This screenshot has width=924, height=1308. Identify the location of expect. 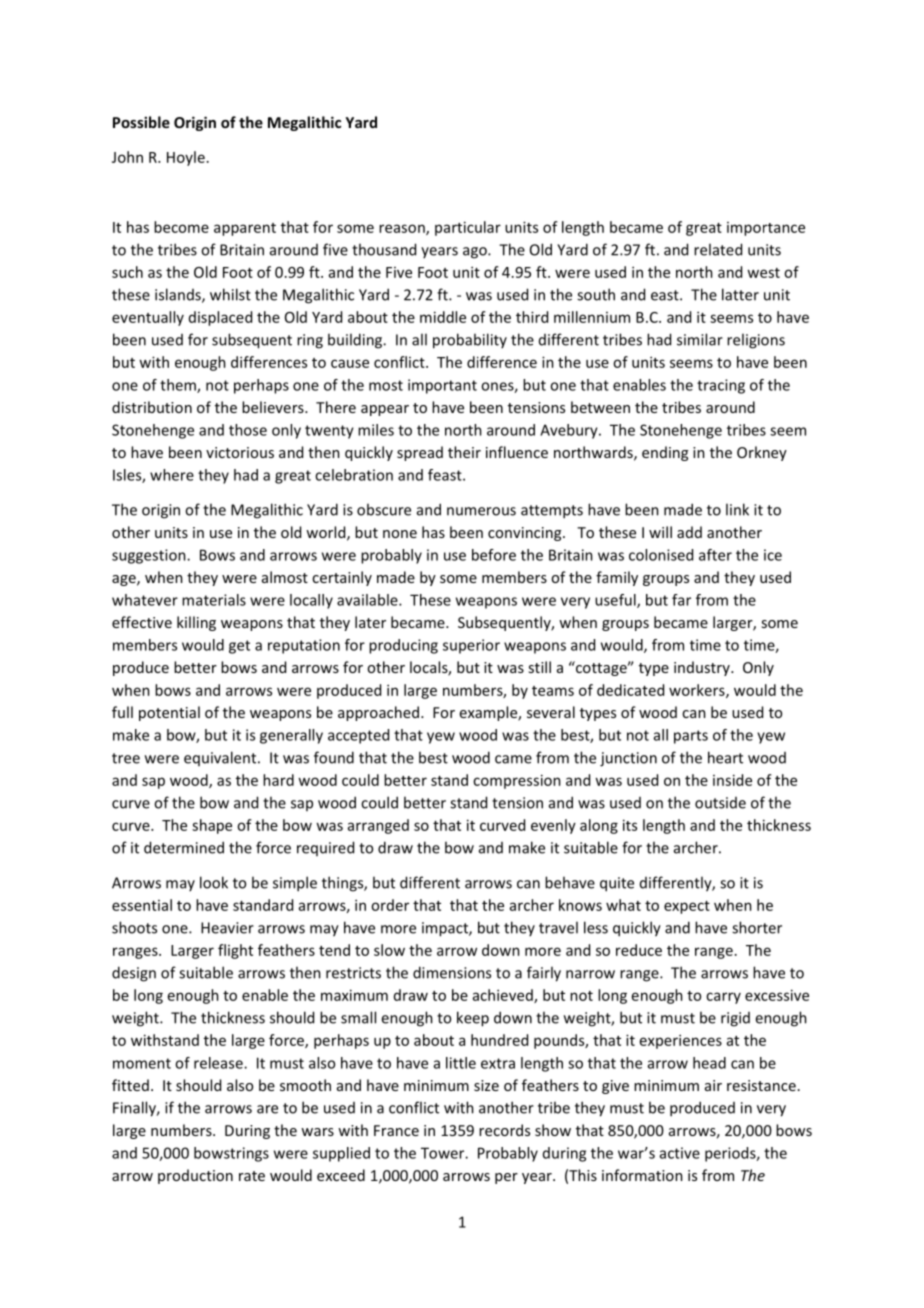
(687, 907).
